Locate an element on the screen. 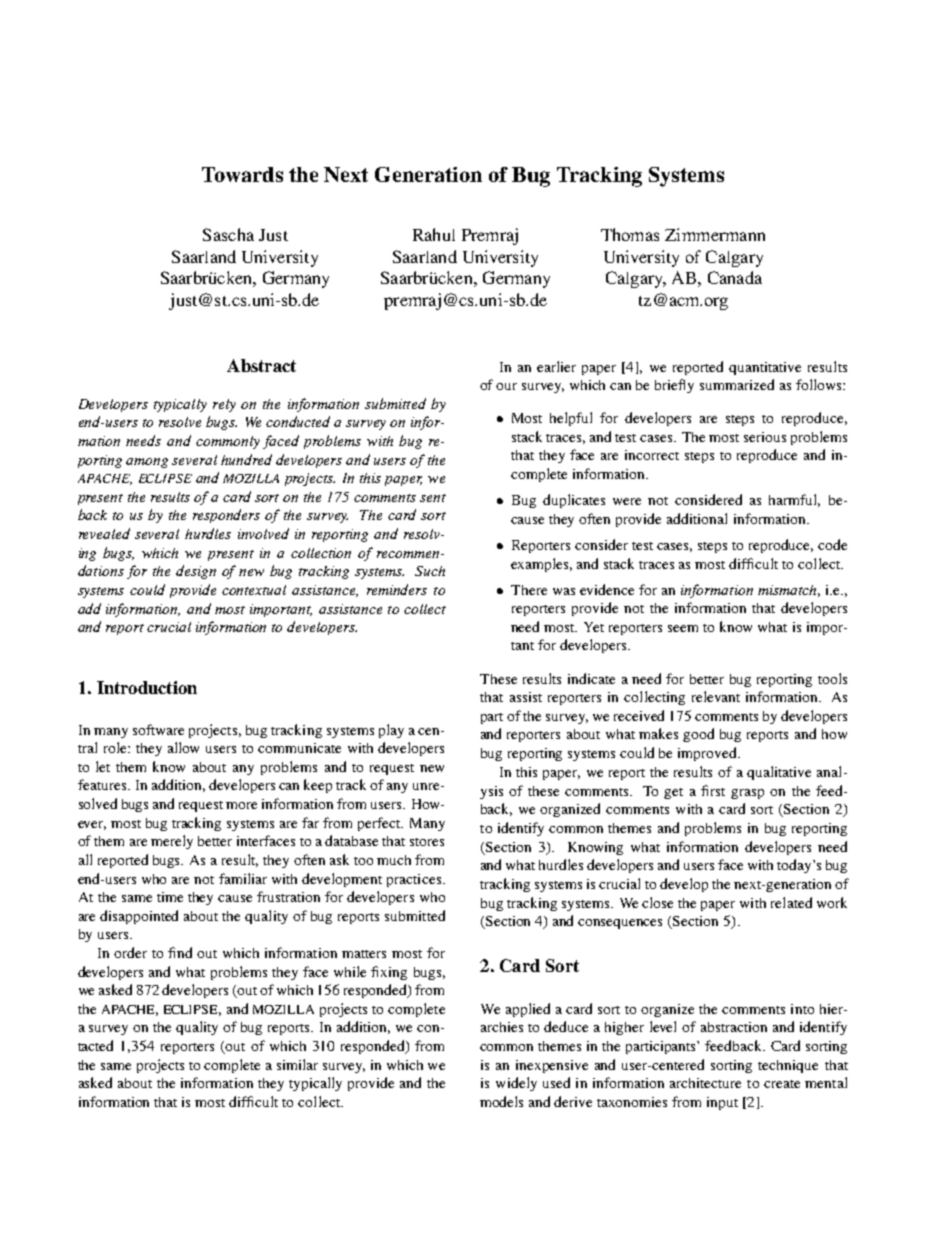  Introduction is located at coordinates (147, 687).
